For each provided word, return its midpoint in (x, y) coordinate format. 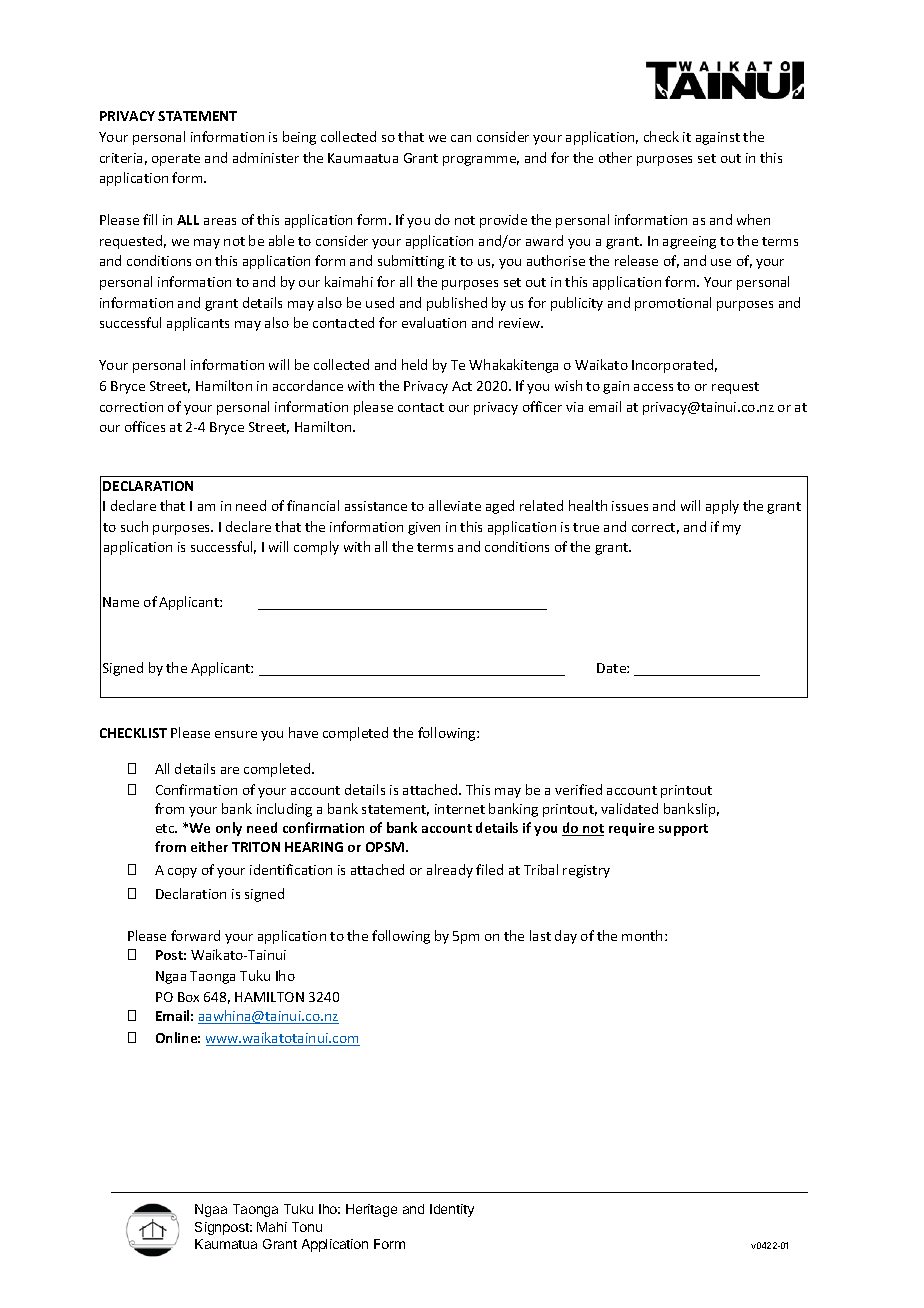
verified (578, 789)
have (303, 732)
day (566, 937)
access (653, 387)
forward (195, 935)
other (615, 157)
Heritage (371, 1210)
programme (481, 161)
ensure (236, 734)
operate (176, 160)
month (642, 935)
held (414, 364)
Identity (452, 1210)
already (450, 871)
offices (145, 426)
